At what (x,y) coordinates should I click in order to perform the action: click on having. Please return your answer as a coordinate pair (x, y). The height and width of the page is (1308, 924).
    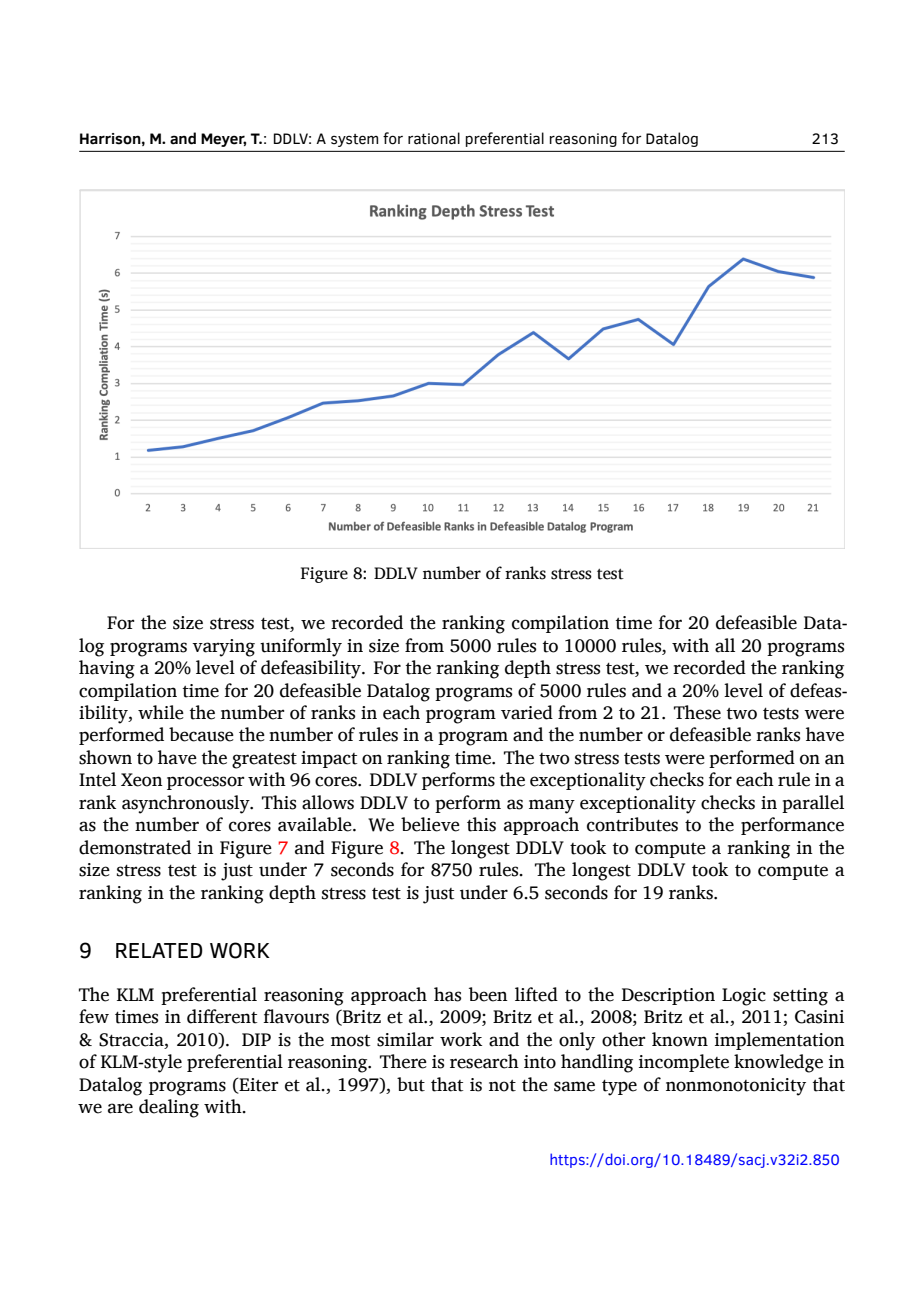
    Looking at the image, I should click on (107, 669).
